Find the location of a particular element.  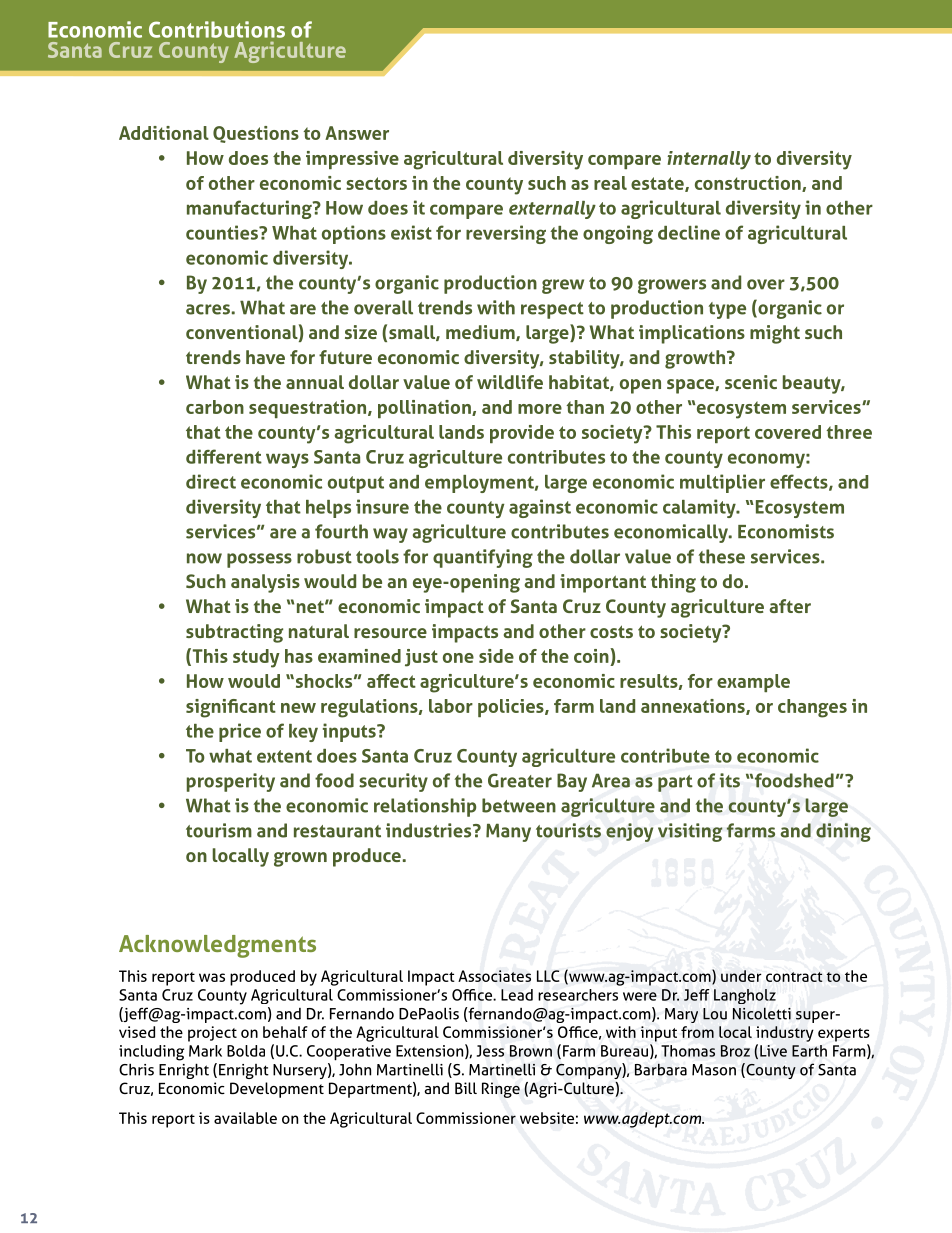

Many is located at coordinates (508, 832).
